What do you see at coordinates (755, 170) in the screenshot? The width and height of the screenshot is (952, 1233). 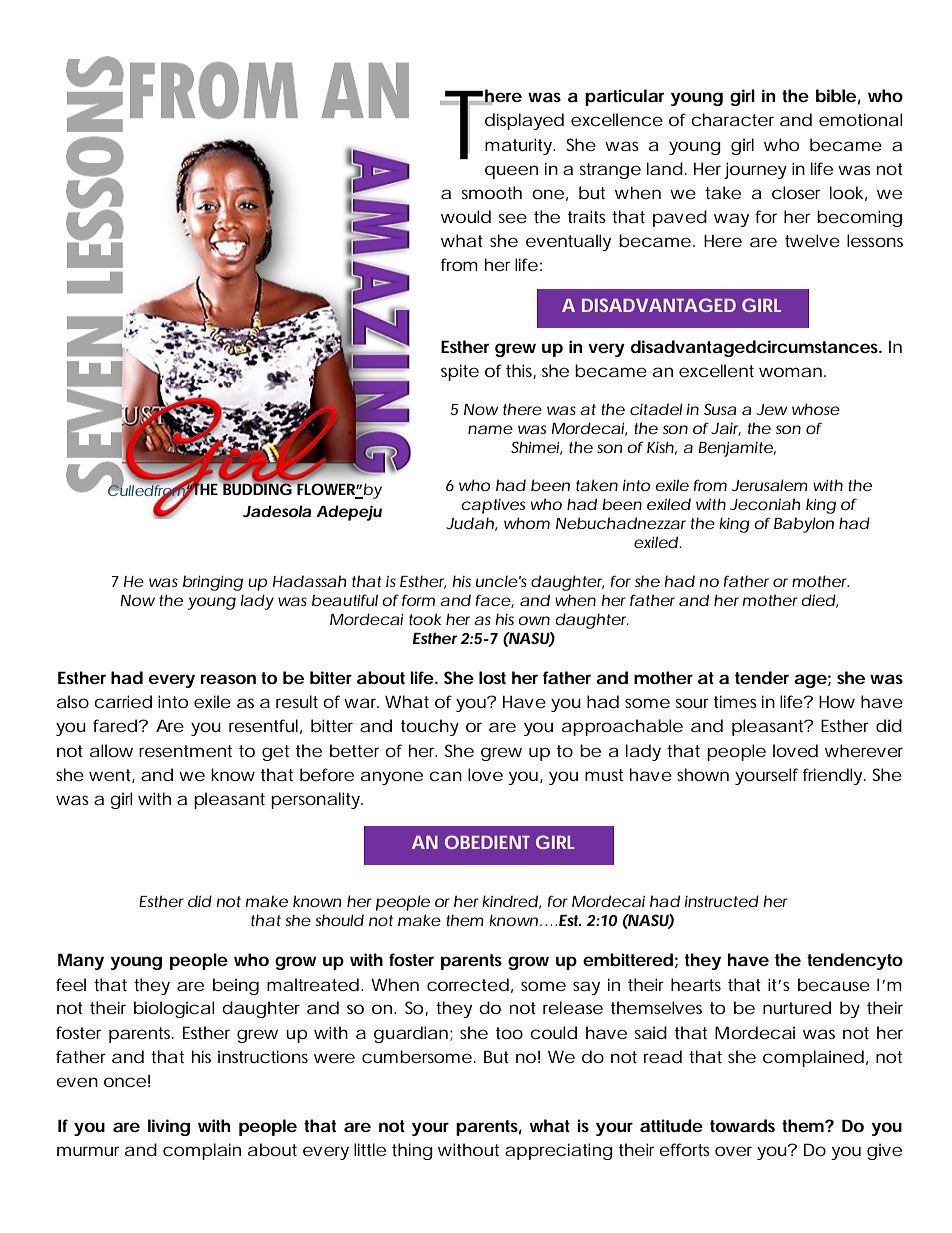 I see `journey` at bounding box center [755, 170].
